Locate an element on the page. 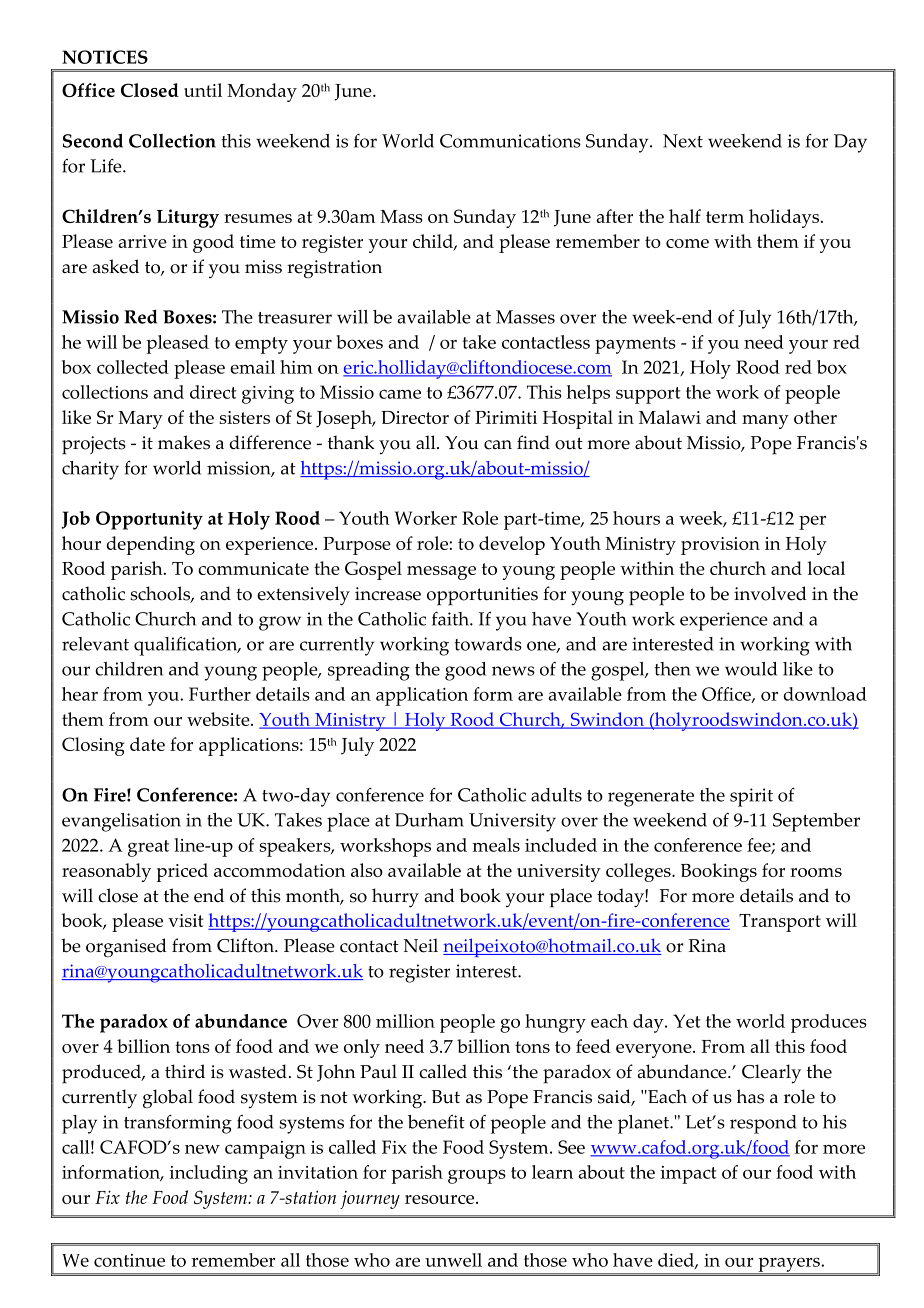 This document has width=924, height=1308. until is located at coordinates (203, 90).
